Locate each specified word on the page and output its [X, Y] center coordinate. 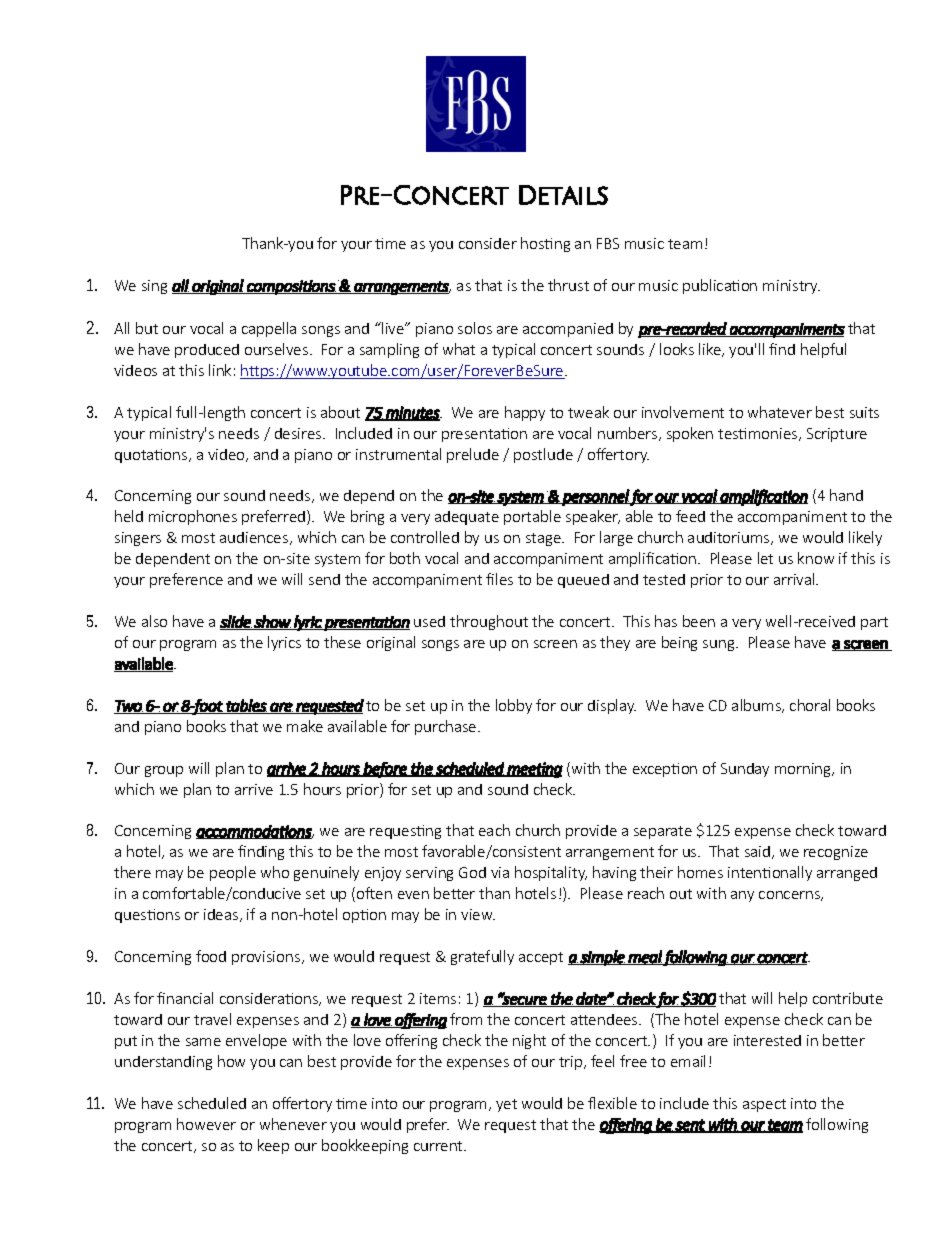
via [500, 872]
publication [720, 286]
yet [506, 1105]
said [757, 851]
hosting [545, 244]
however [206, 1124]
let [765, 558]
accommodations [255, 832]
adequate [467, 518]
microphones [193, 517]
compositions [291, 287]
